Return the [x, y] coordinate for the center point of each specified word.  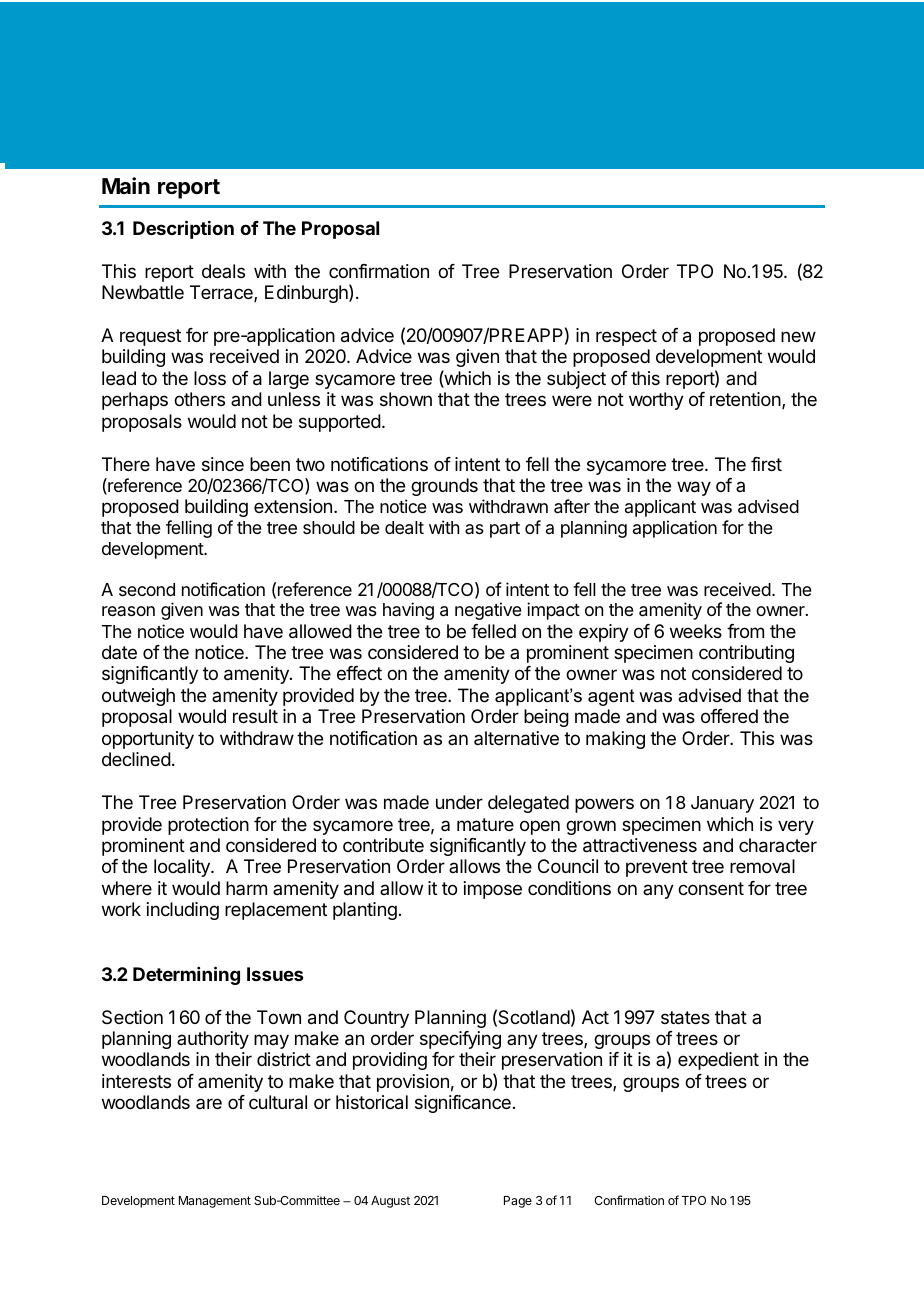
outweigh [138, 697]
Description [183, 229]
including [183, 911]
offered [729, 716]
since [223, 464]
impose [493, 890]
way [694, 488]
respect [626, 337]
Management [215, 1202]
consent [711, 888]
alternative [516, 738]
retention [745, 399]
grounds [444, 487]
